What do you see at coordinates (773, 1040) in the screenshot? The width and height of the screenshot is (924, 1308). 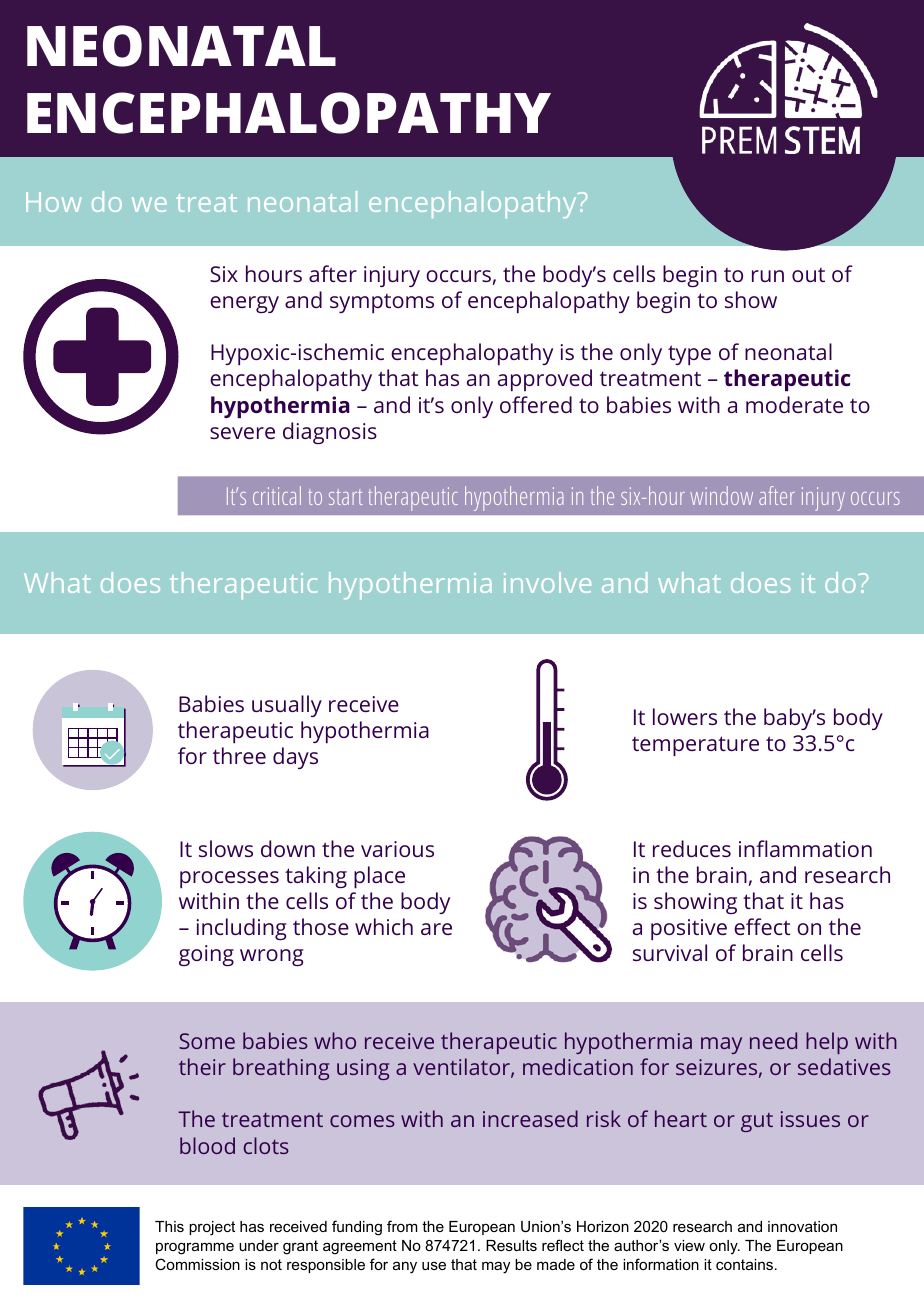 I see `need` at bounding box center [773, 1040].
